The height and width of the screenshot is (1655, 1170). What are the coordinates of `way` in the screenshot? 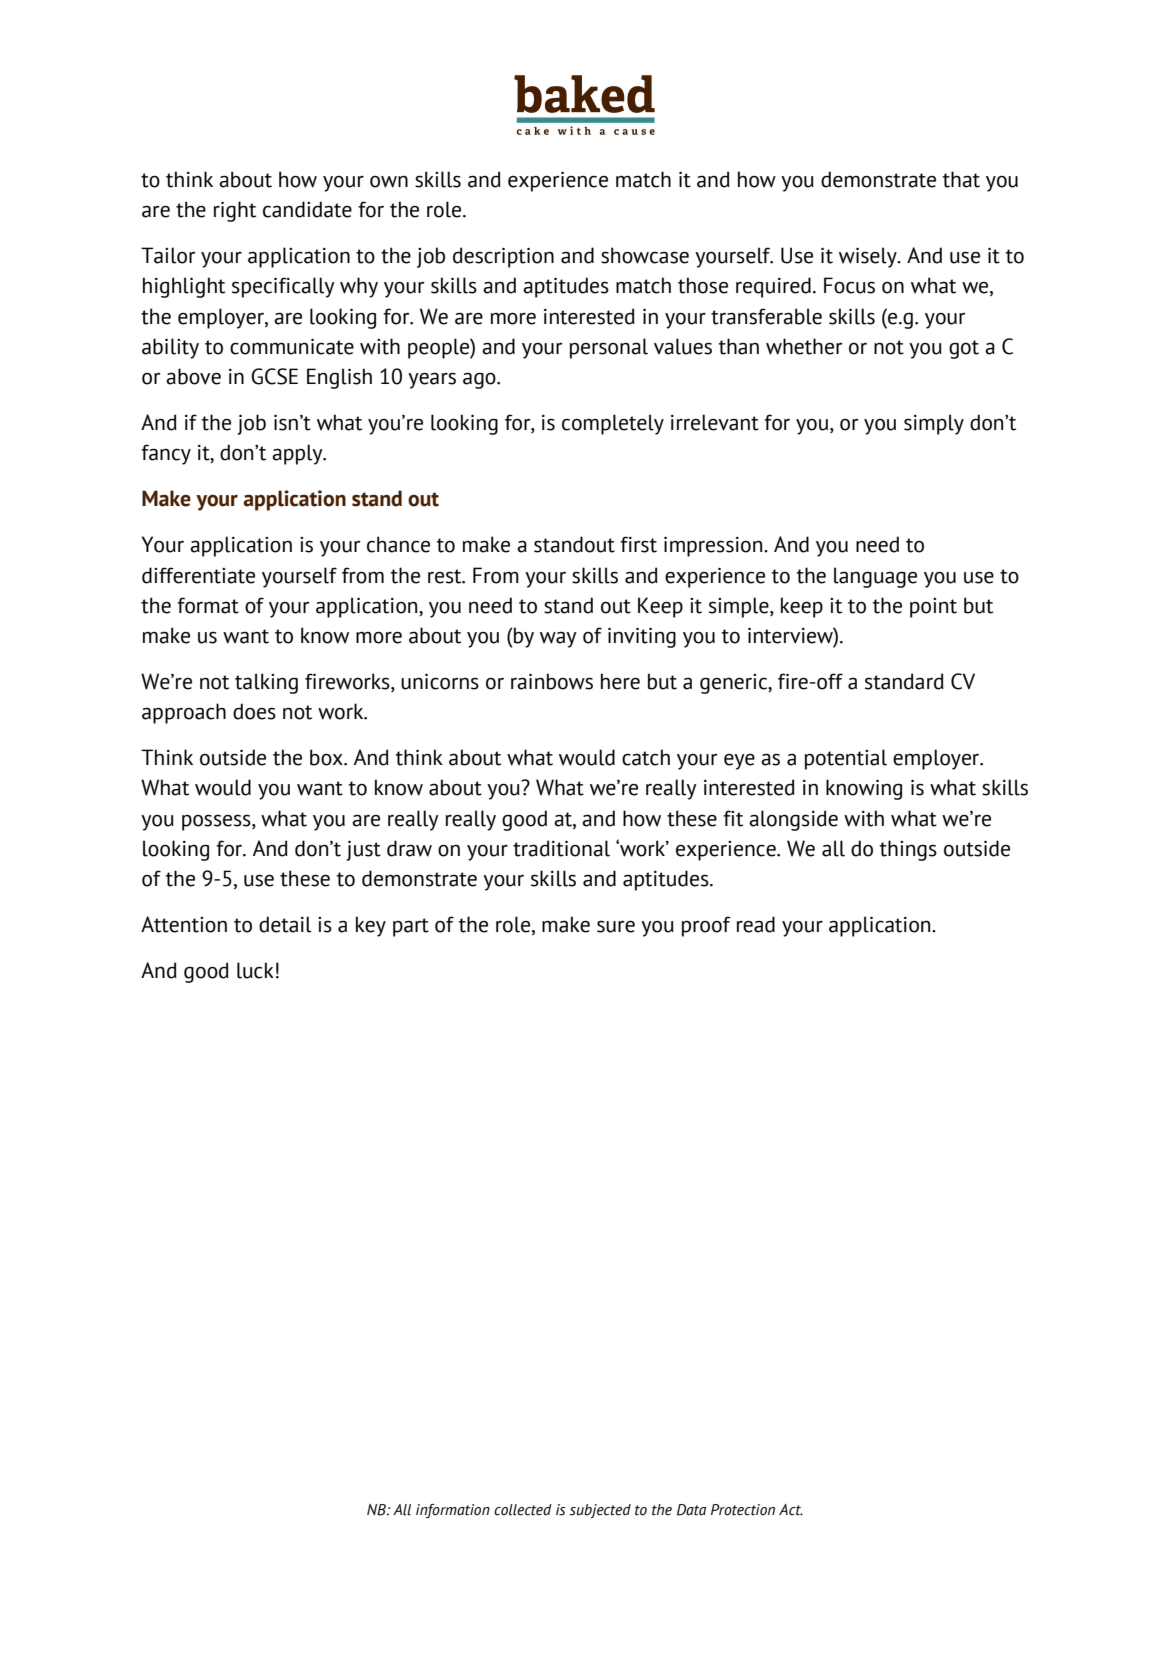 It's located at (558, 639).
